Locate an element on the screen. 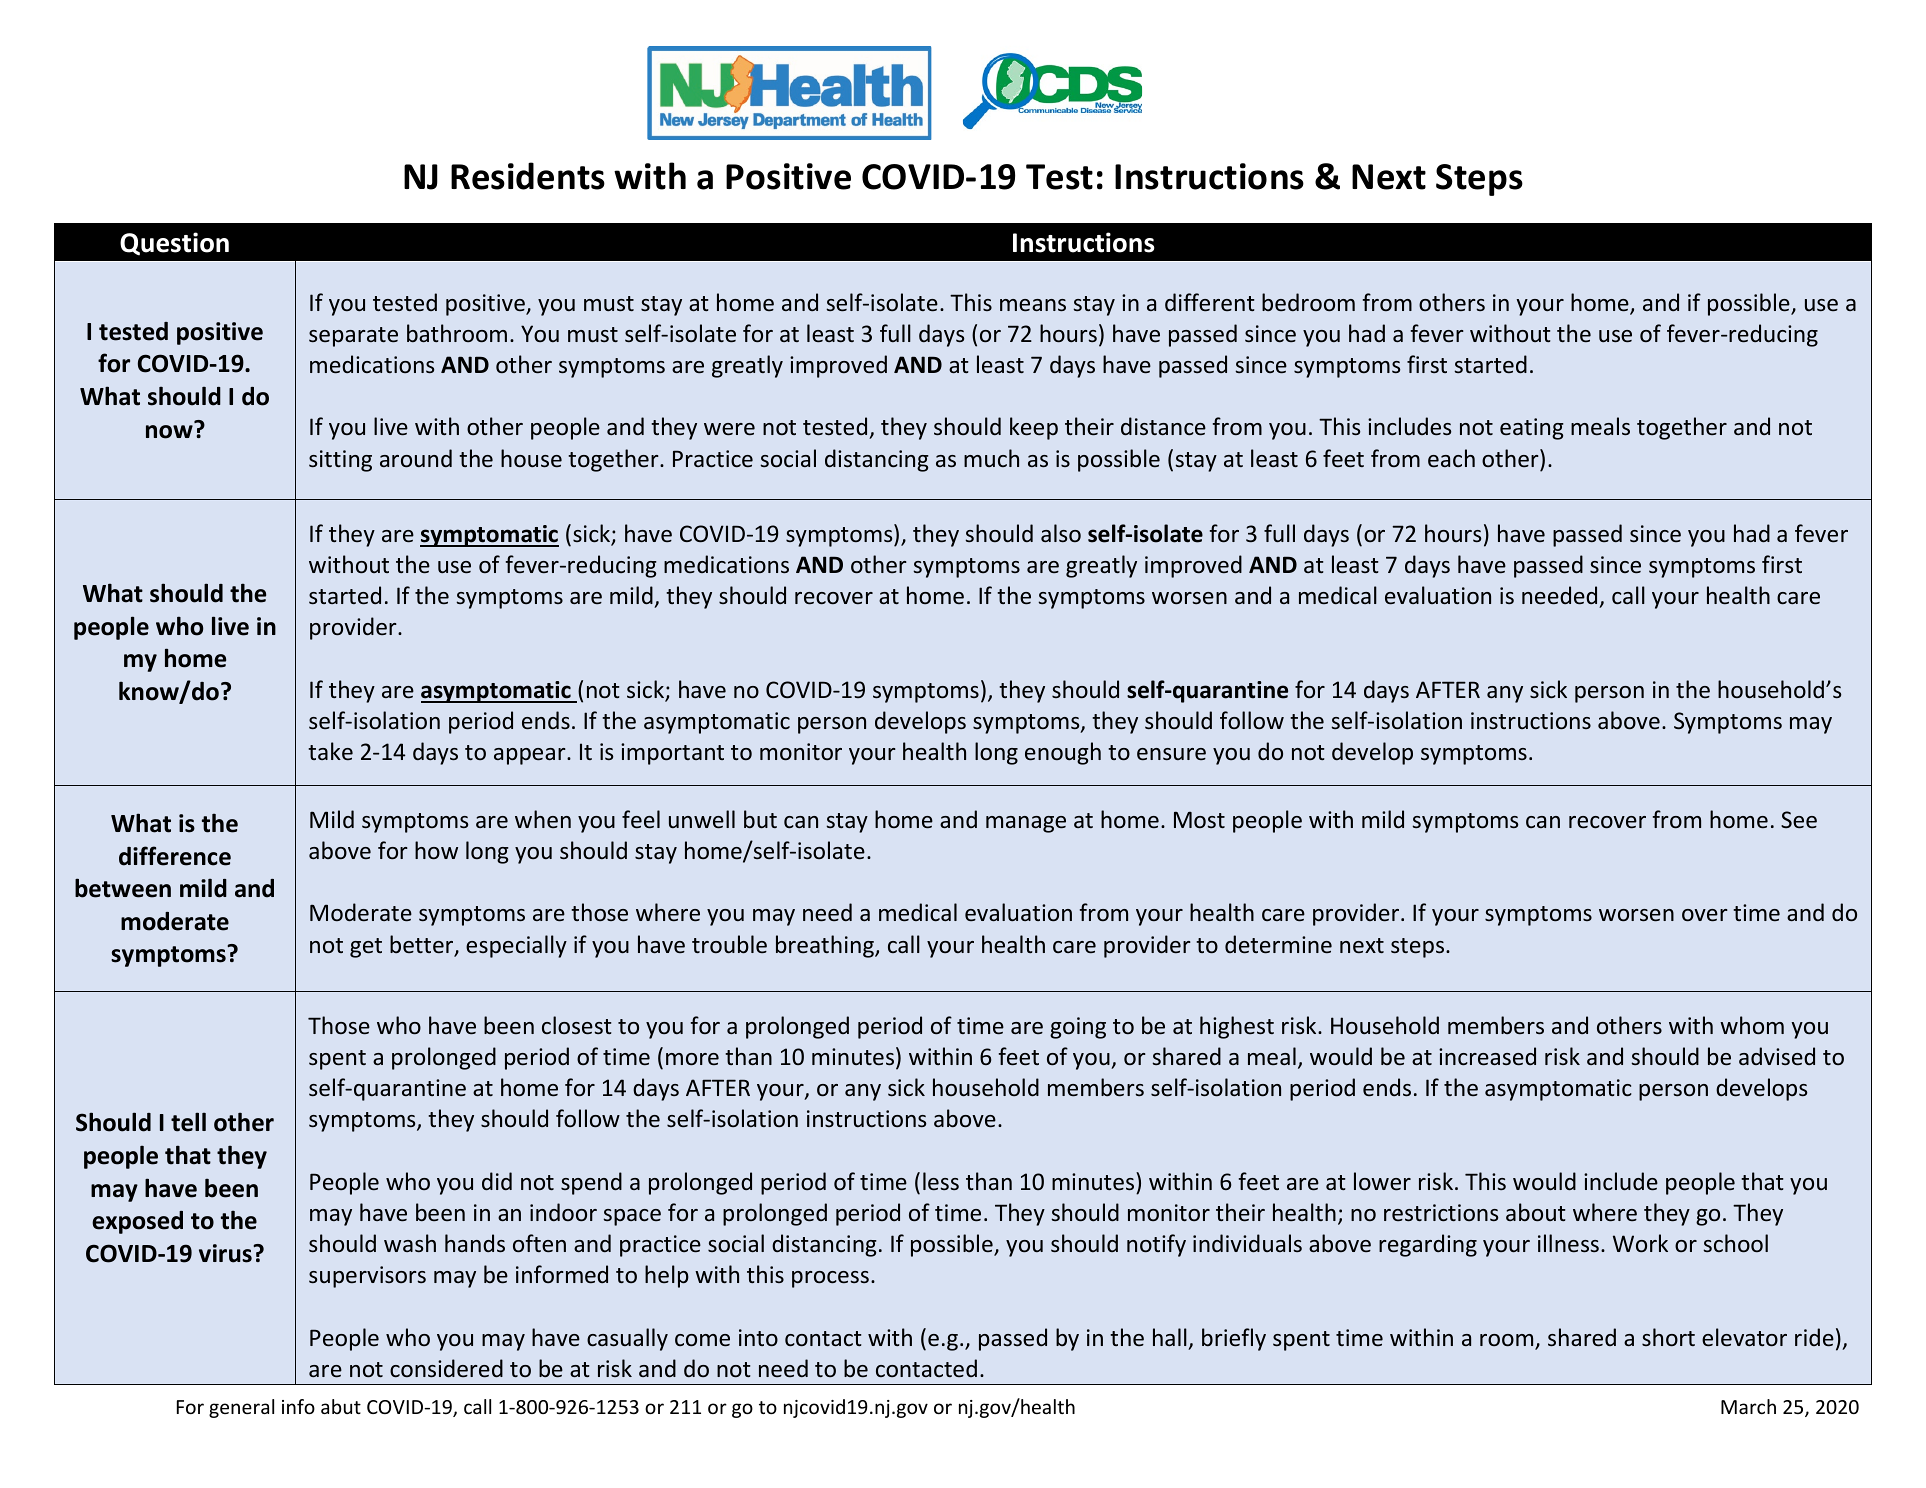  manage is located at coordinates (1026, 824).
